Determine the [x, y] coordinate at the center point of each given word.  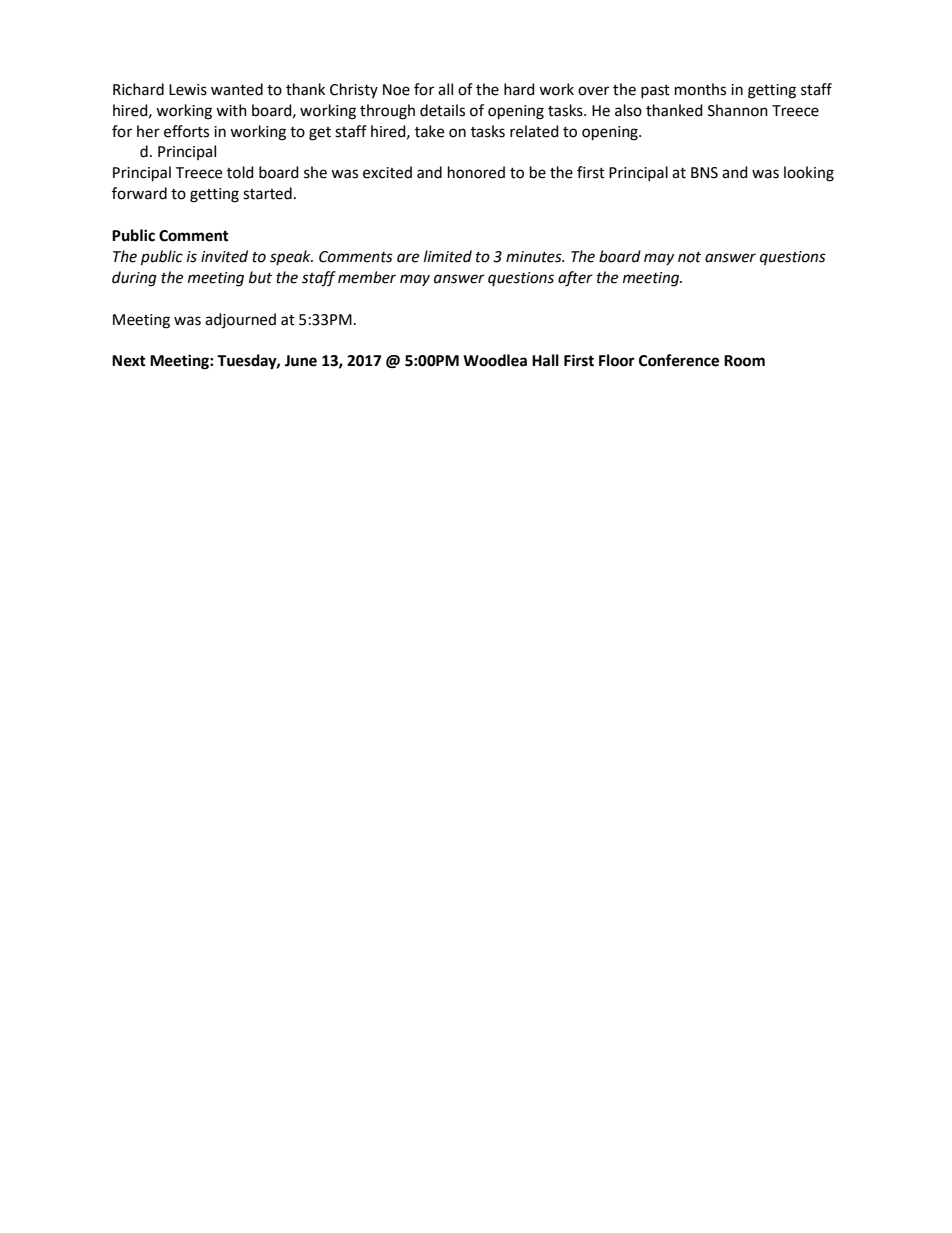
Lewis [188, 90]
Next [129, 361]
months [700, 89]
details [442, 110]
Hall [545, 360]
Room [744, 361]
